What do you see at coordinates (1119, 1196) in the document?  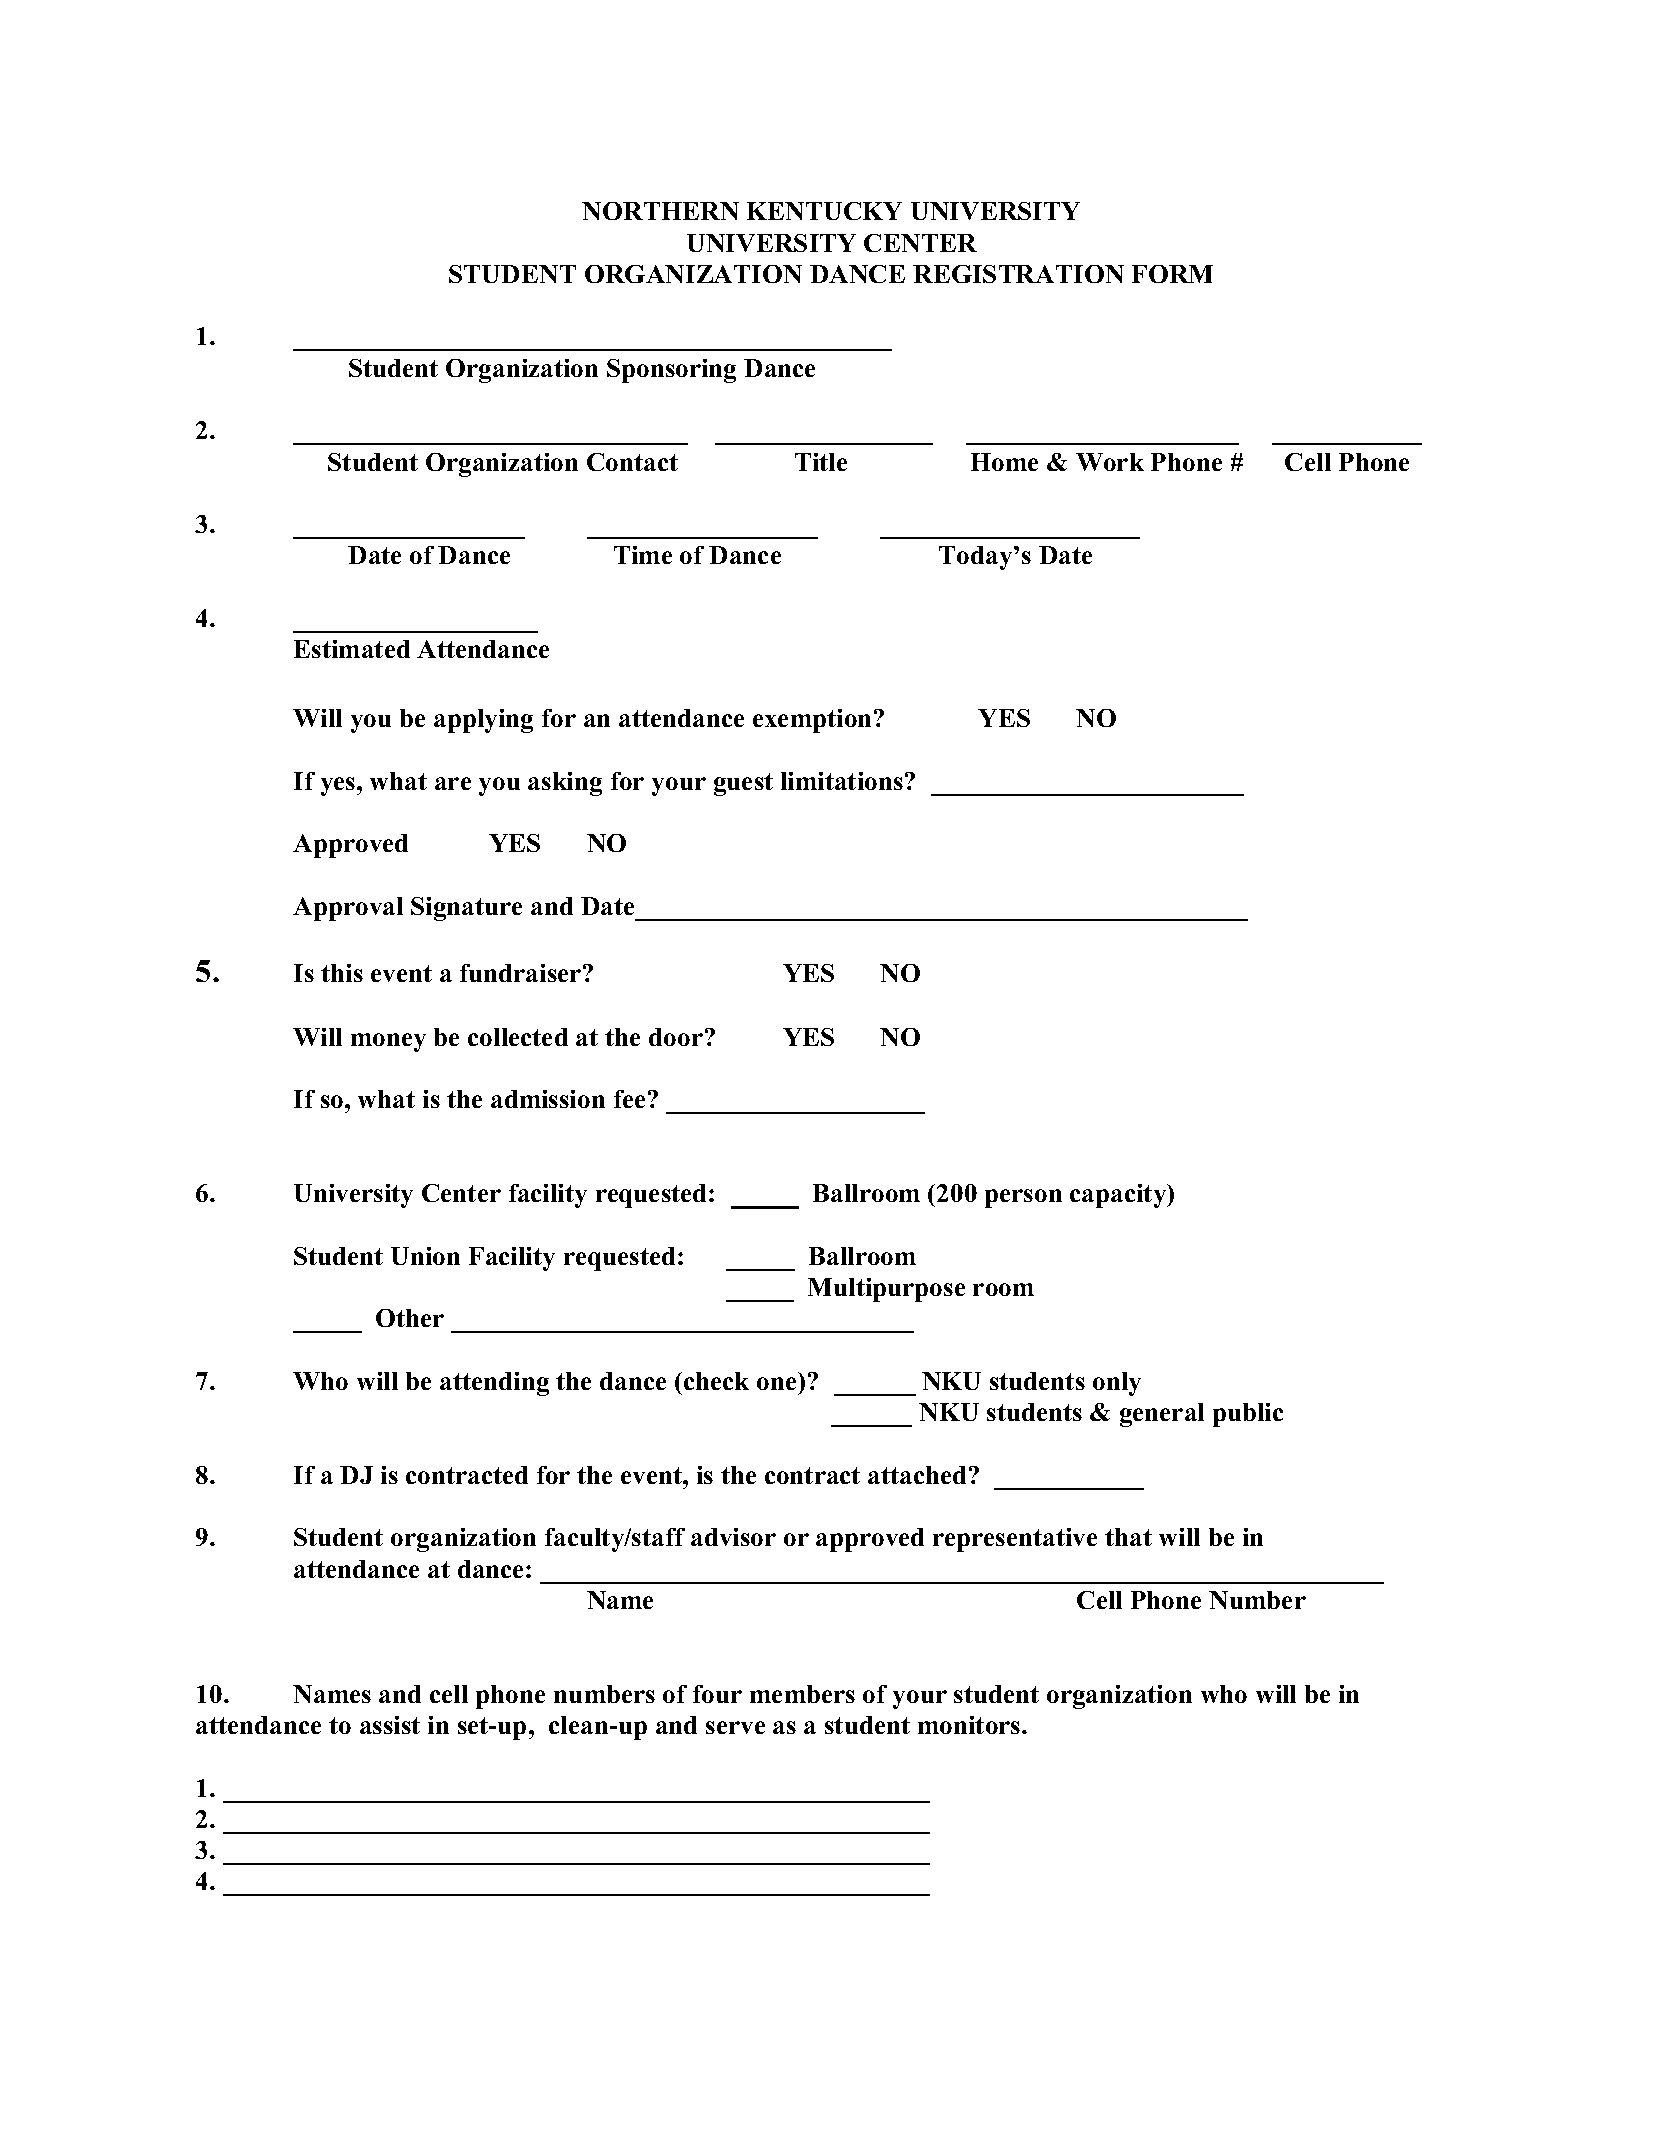 I see `capacity` at bounding box center [1119, 1196].
